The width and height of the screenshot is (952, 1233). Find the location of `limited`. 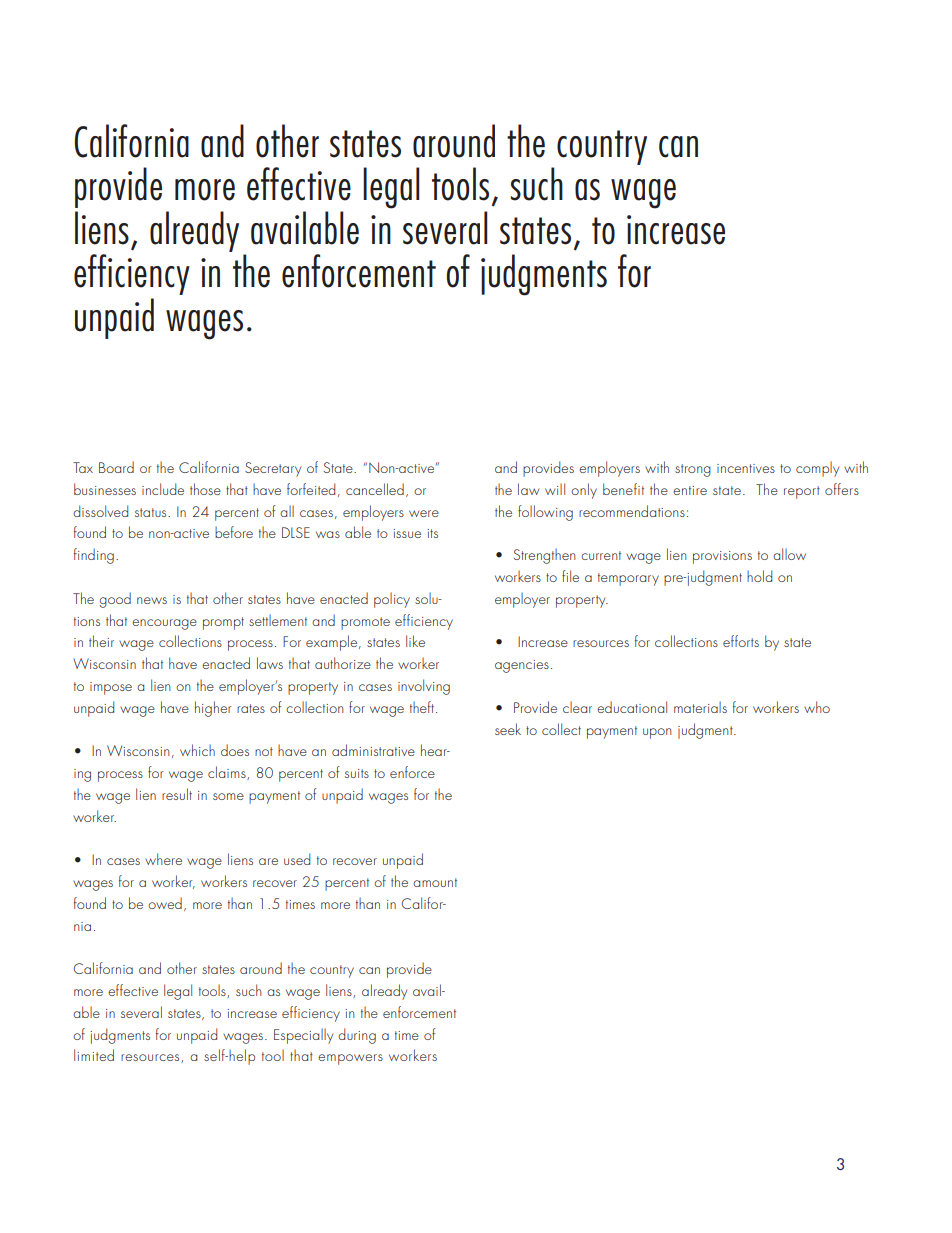

limited is located at coordinates (94, 1055).
